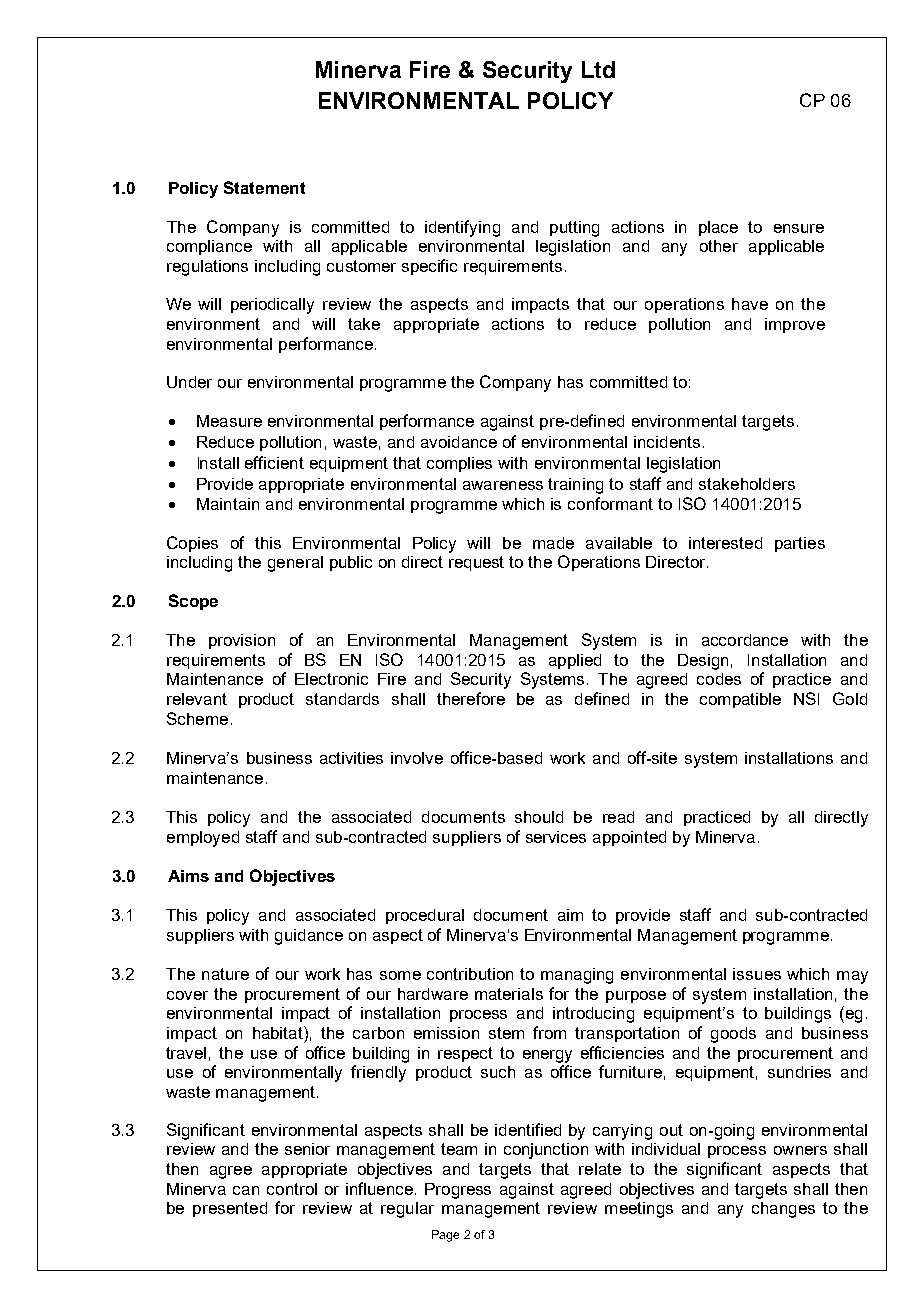 This screenshot has height=1308, width=924. I want to click on Ltd, so click(598, 69).
